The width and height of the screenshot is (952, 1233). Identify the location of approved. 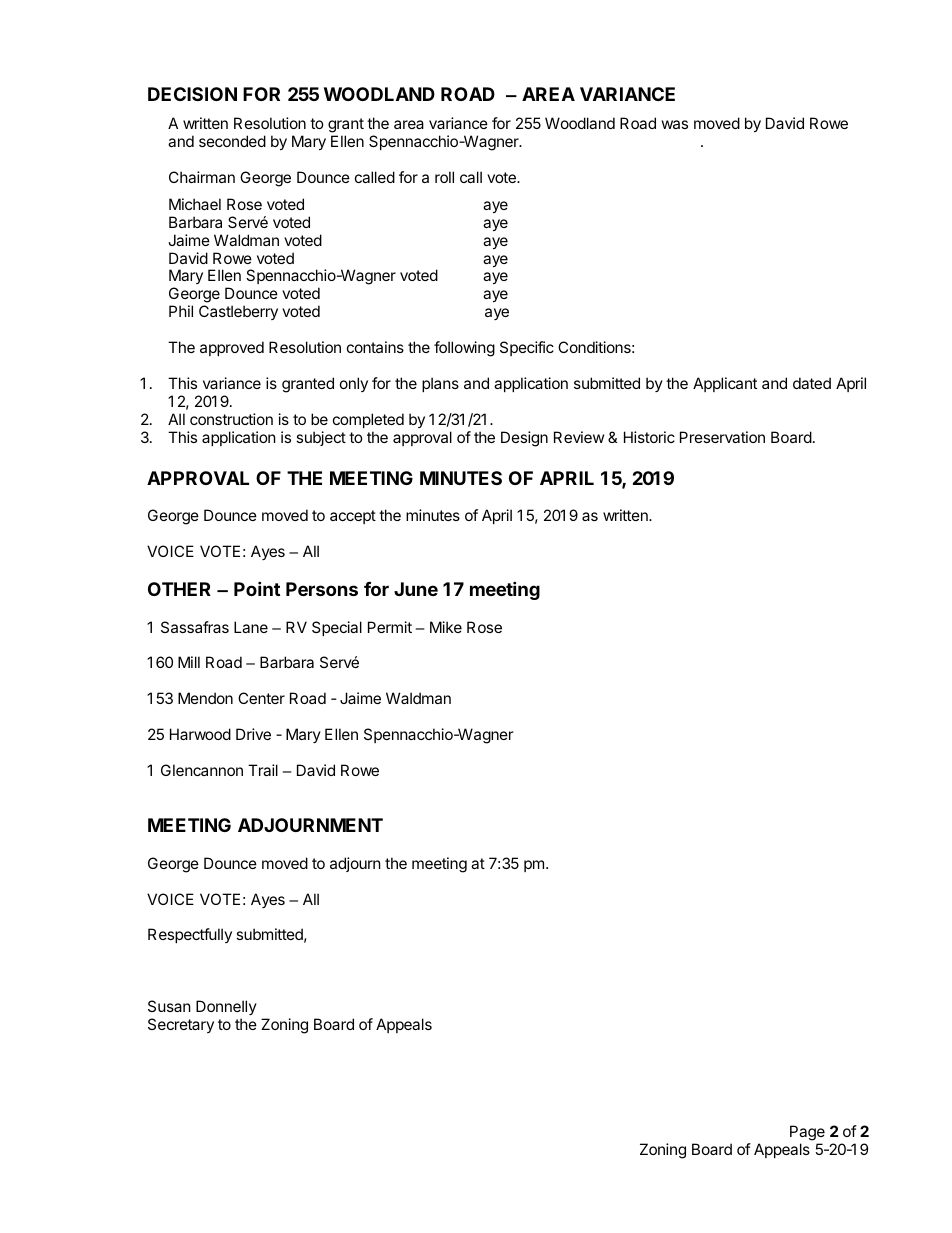
(232, 348).
